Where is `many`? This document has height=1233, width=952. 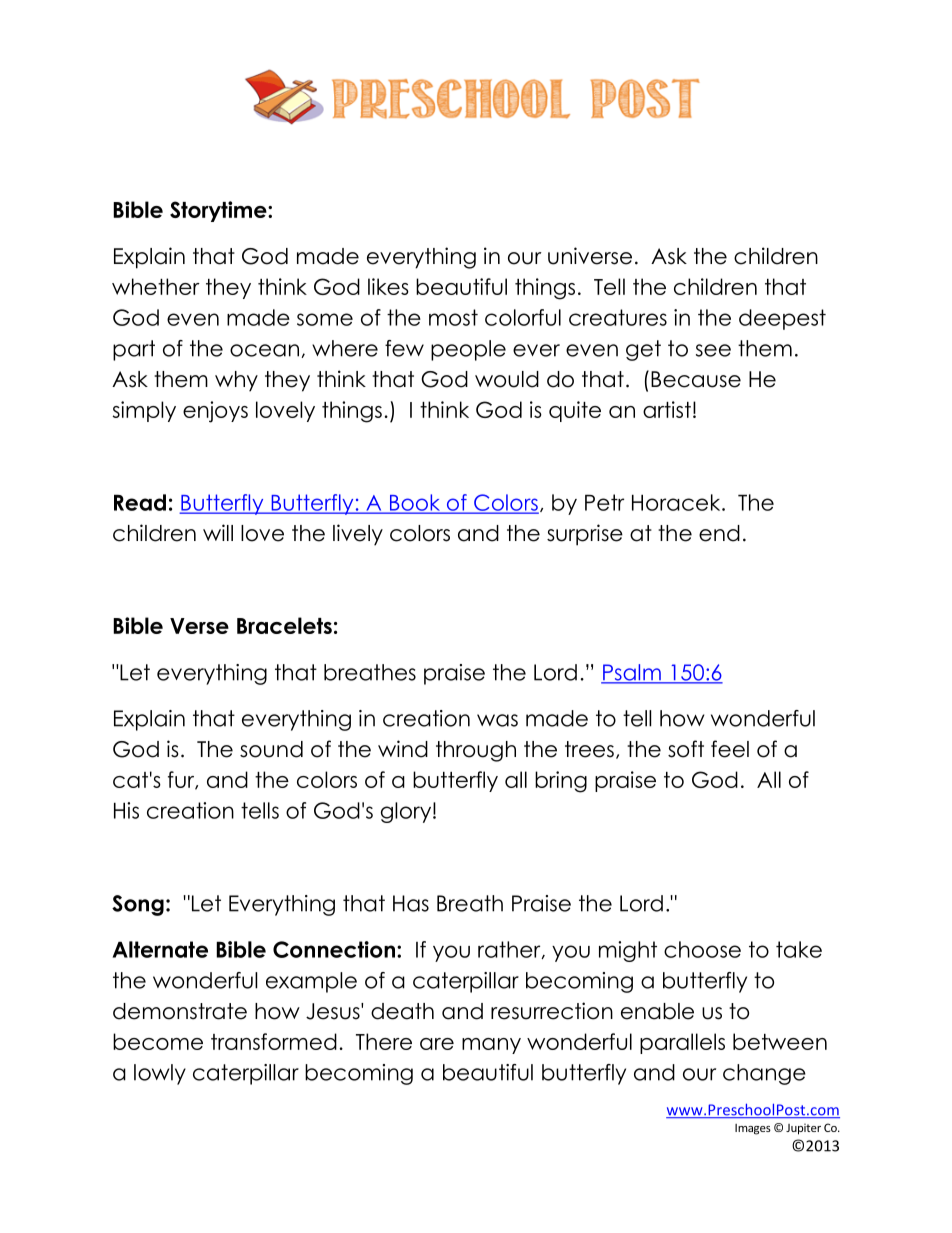
many is located at coordinates (491, 1046).
